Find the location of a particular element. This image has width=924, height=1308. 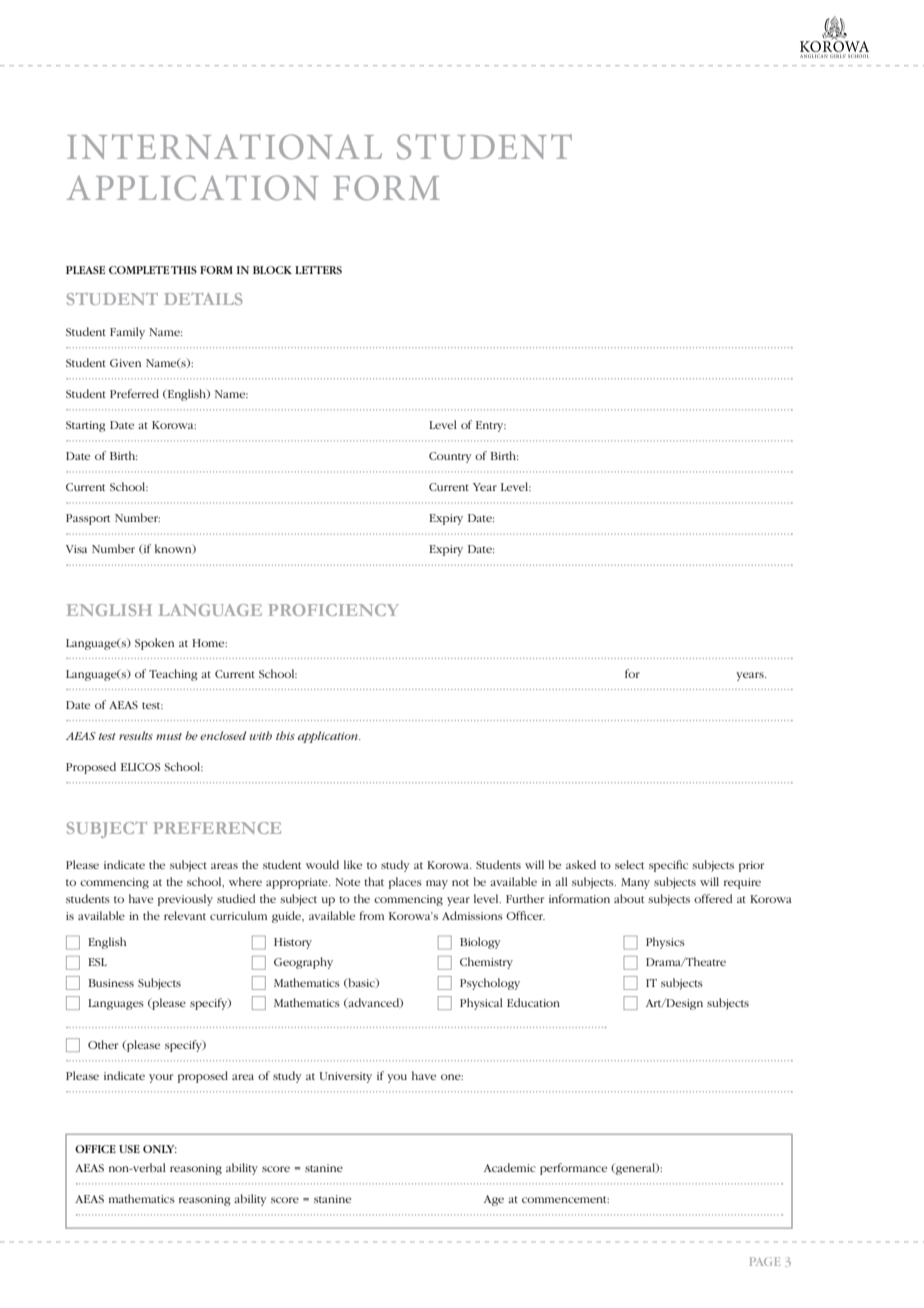

previously is located at coordinates (185, 900).
